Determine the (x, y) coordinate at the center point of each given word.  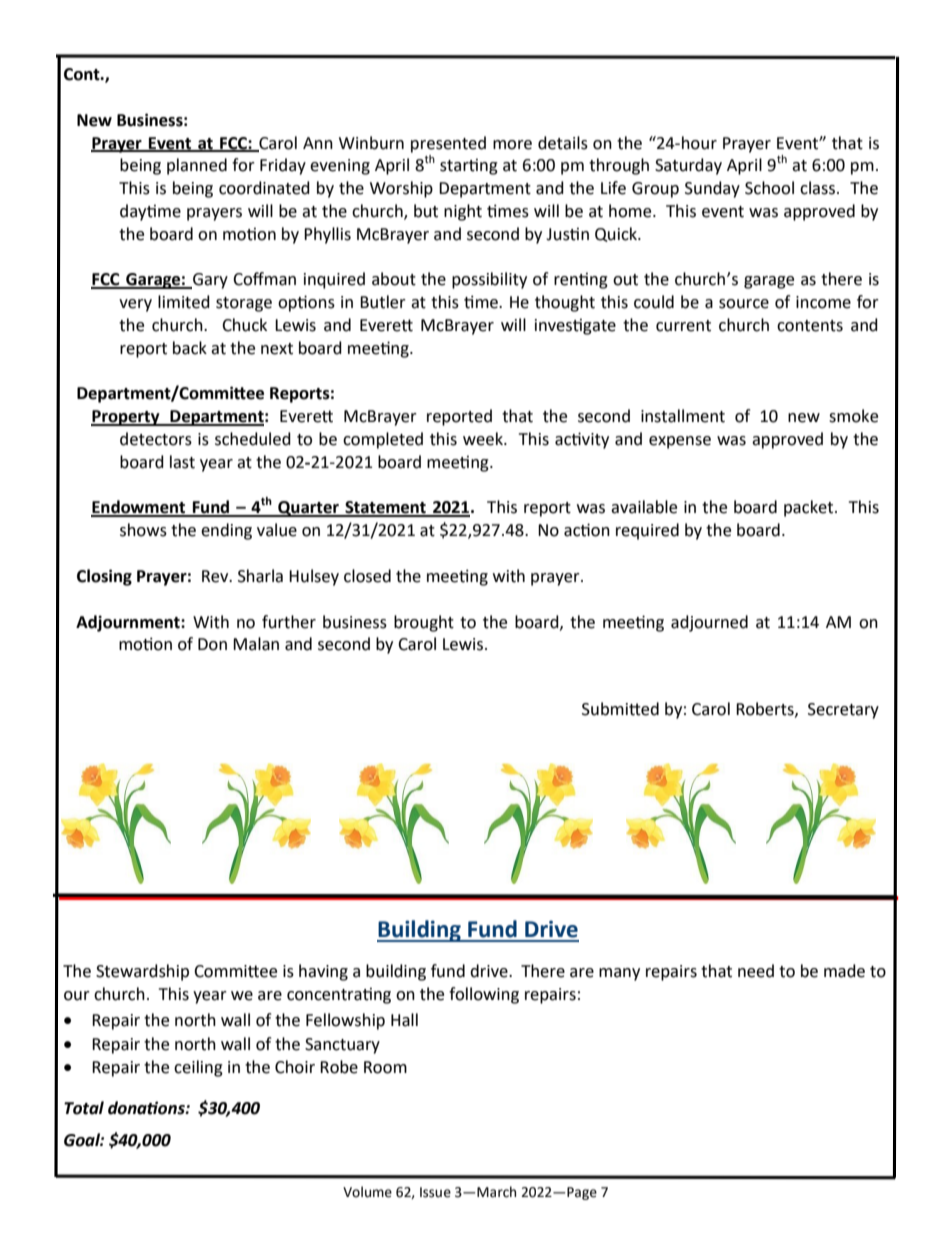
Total (84, 1108)
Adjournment (129, 623)
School (769, 188)
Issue (435, 1192)
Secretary (843, 711)
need (756, 971)
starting (469, 167)
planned (197, 166)
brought (424, 623)
